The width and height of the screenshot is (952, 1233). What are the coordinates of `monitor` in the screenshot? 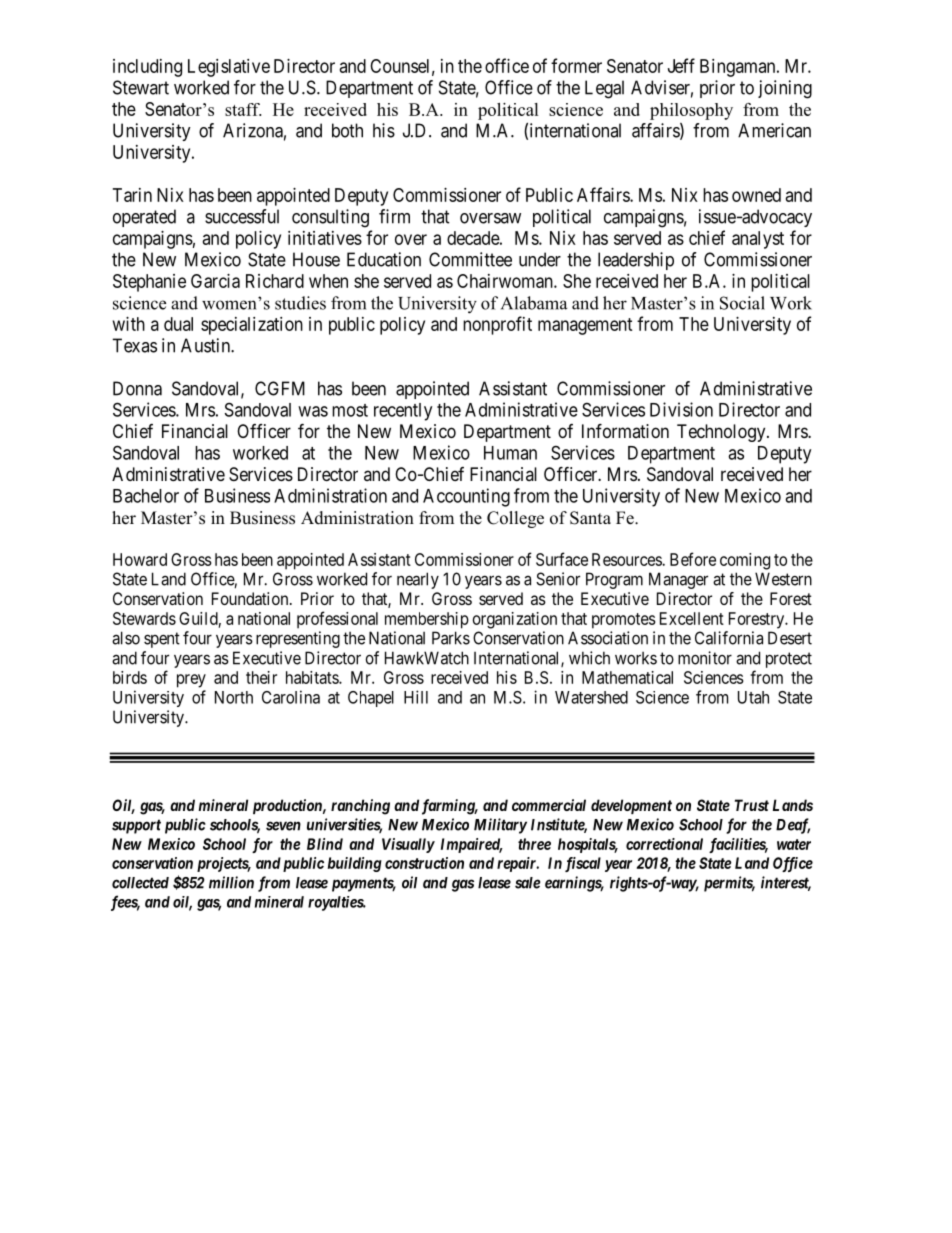 It's located at (705, 658).
